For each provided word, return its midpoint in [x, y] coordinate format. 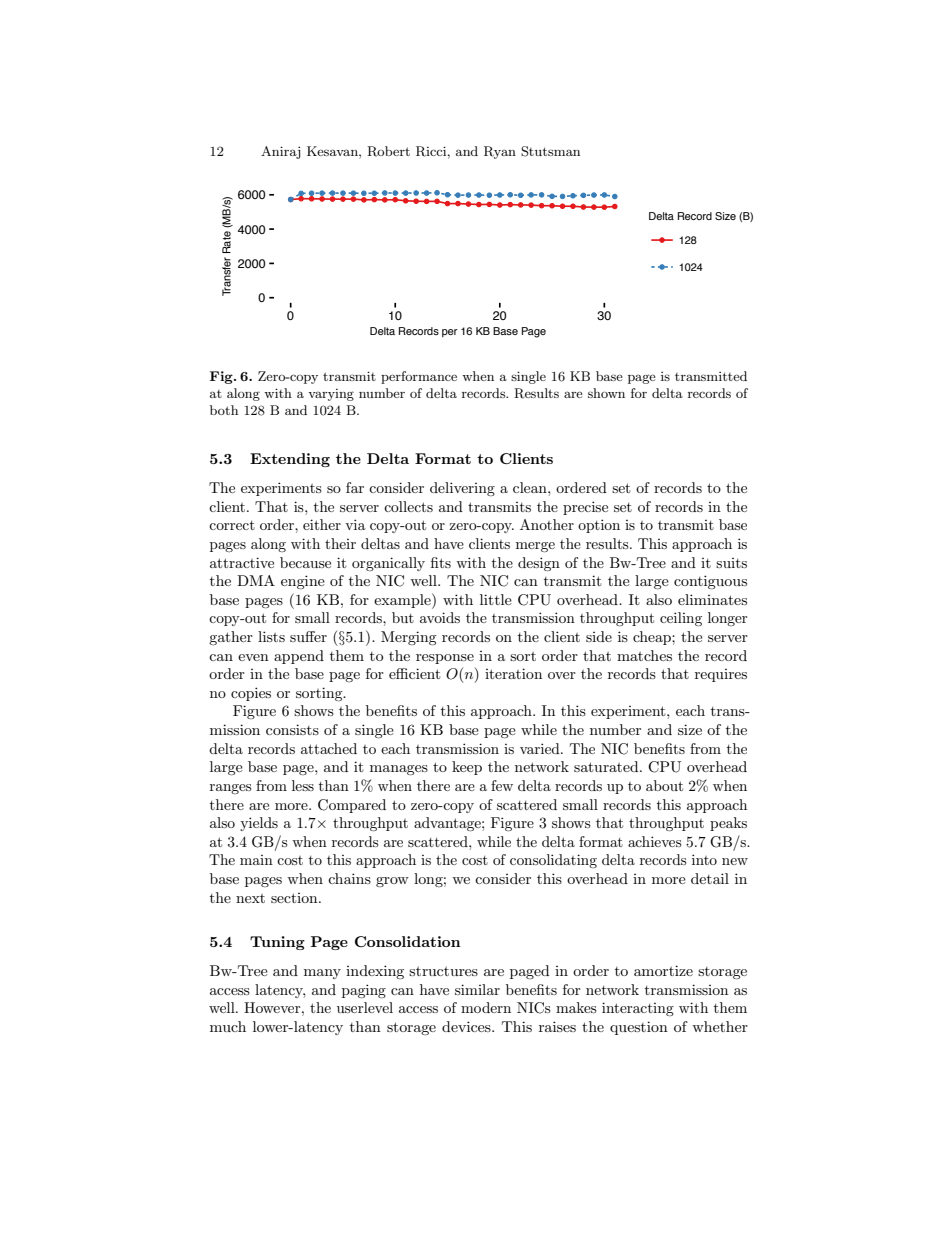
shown [606, 393]
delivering [462, 489]
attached [329, 748]
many [322, 974]
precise [585, 508]
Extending [290, 460]
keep [467, 768]
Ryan [500, 152]
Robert [388, 151]
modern [486, 1007]
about [664, 785]
